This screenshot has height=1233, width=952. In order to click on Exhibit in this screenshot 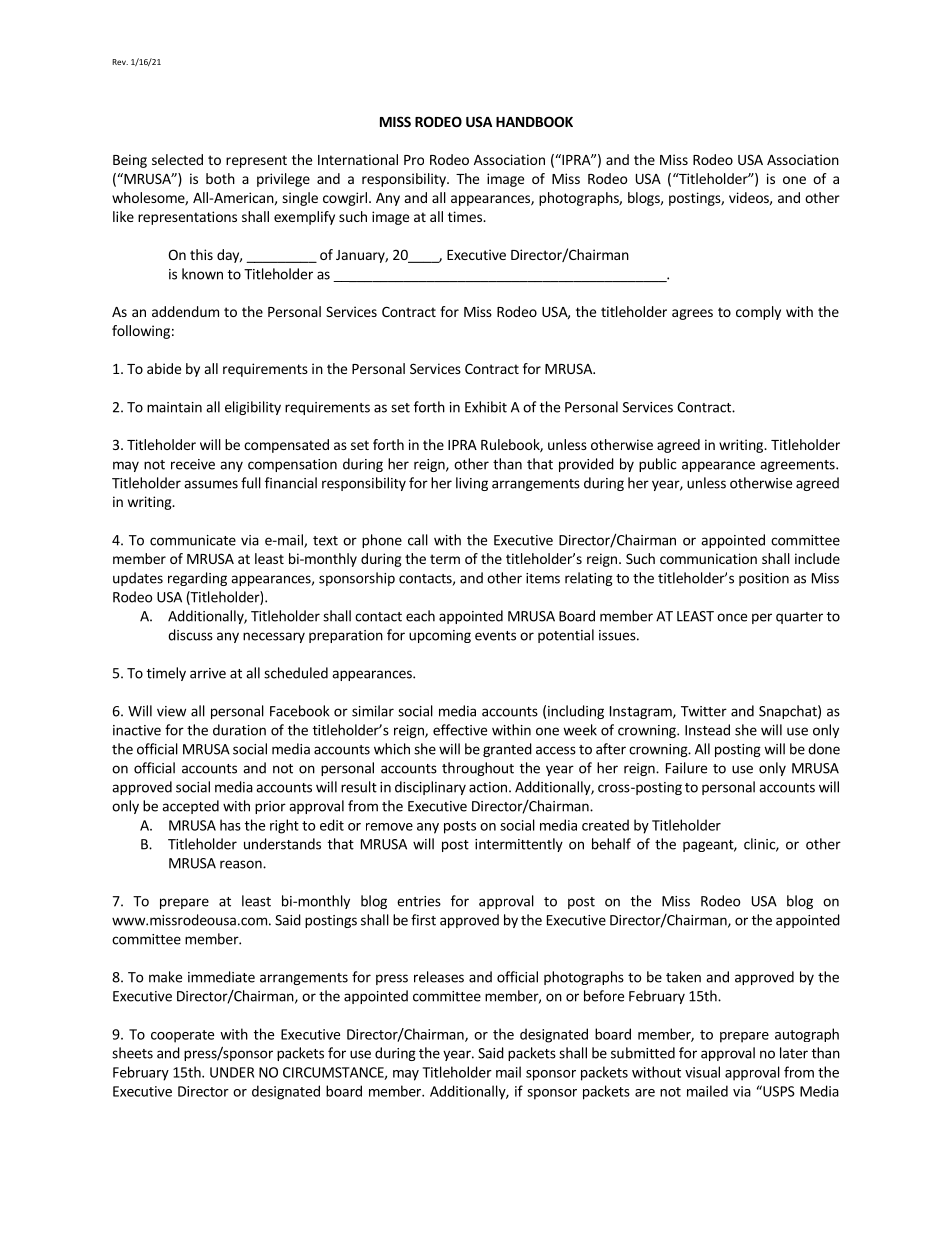, I will do `click(486, 407)`.
